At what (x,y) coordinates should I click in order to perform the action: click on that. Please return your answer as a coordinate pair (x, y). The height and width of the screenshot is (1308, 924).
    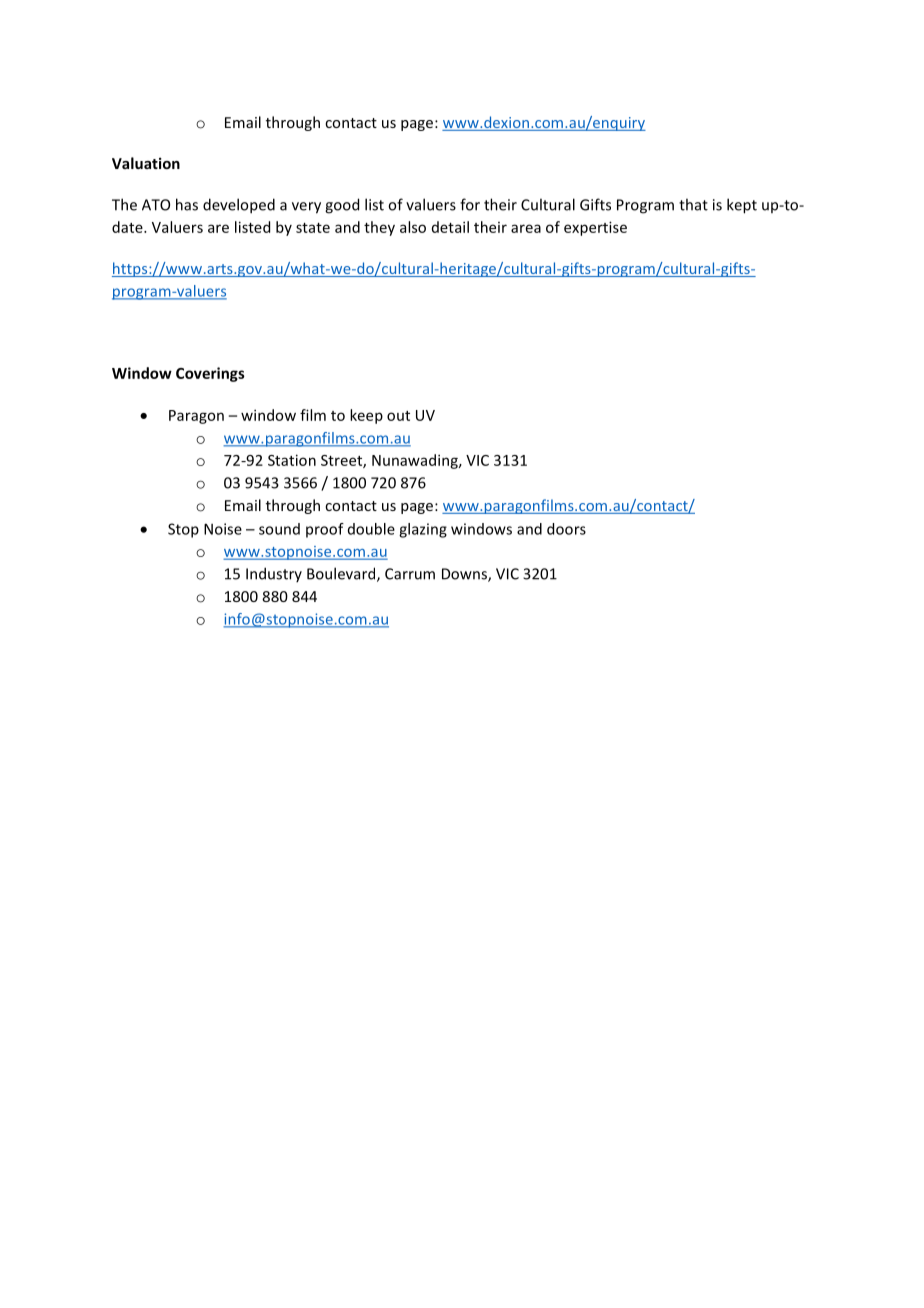
    Looking at the image, I should click on (693, 204).
